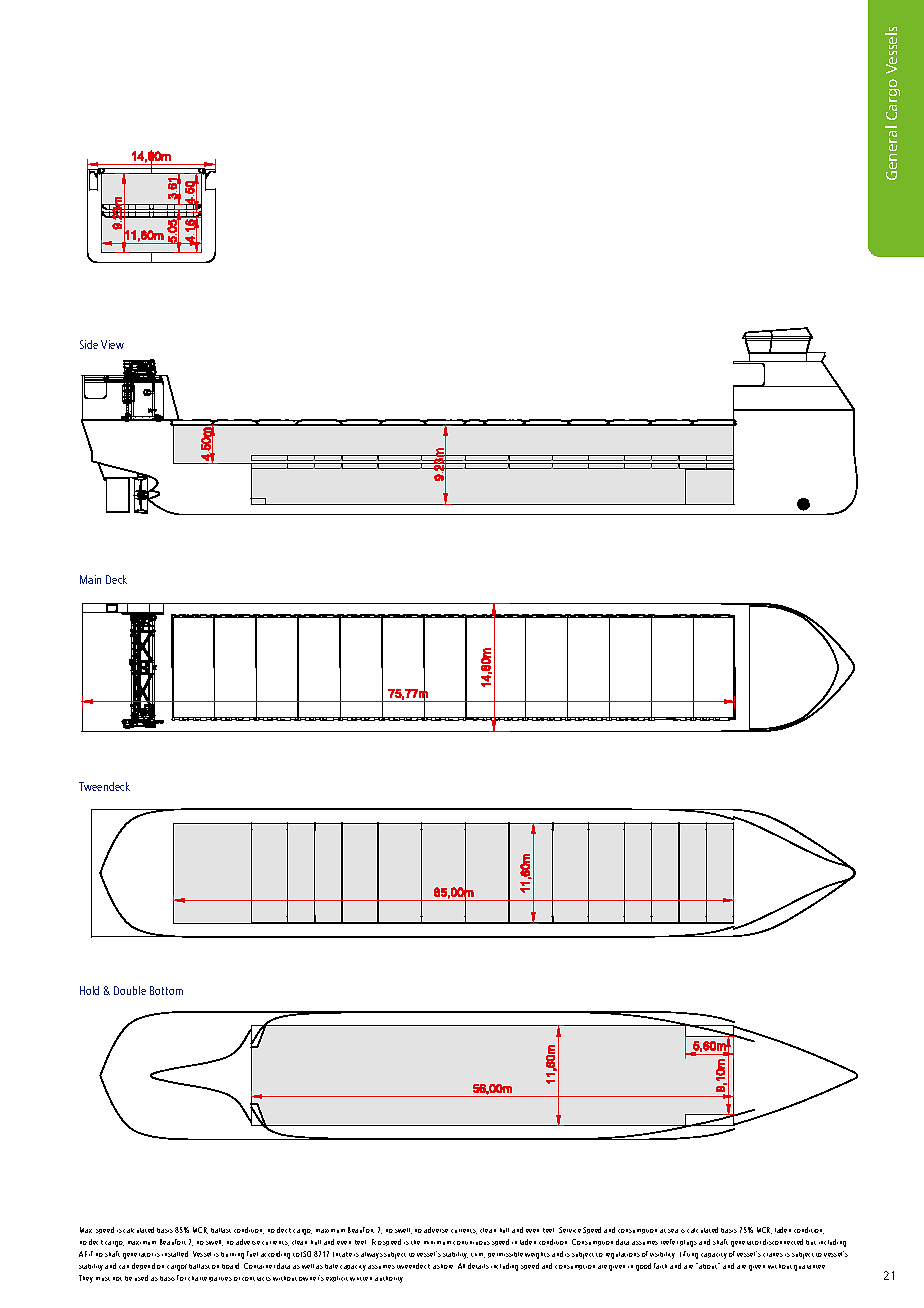 The width and height of the screenshot is (924, 1308). Describe the element at coordinates (673, 1231) in the screenshot. I see `sea` at that location.
